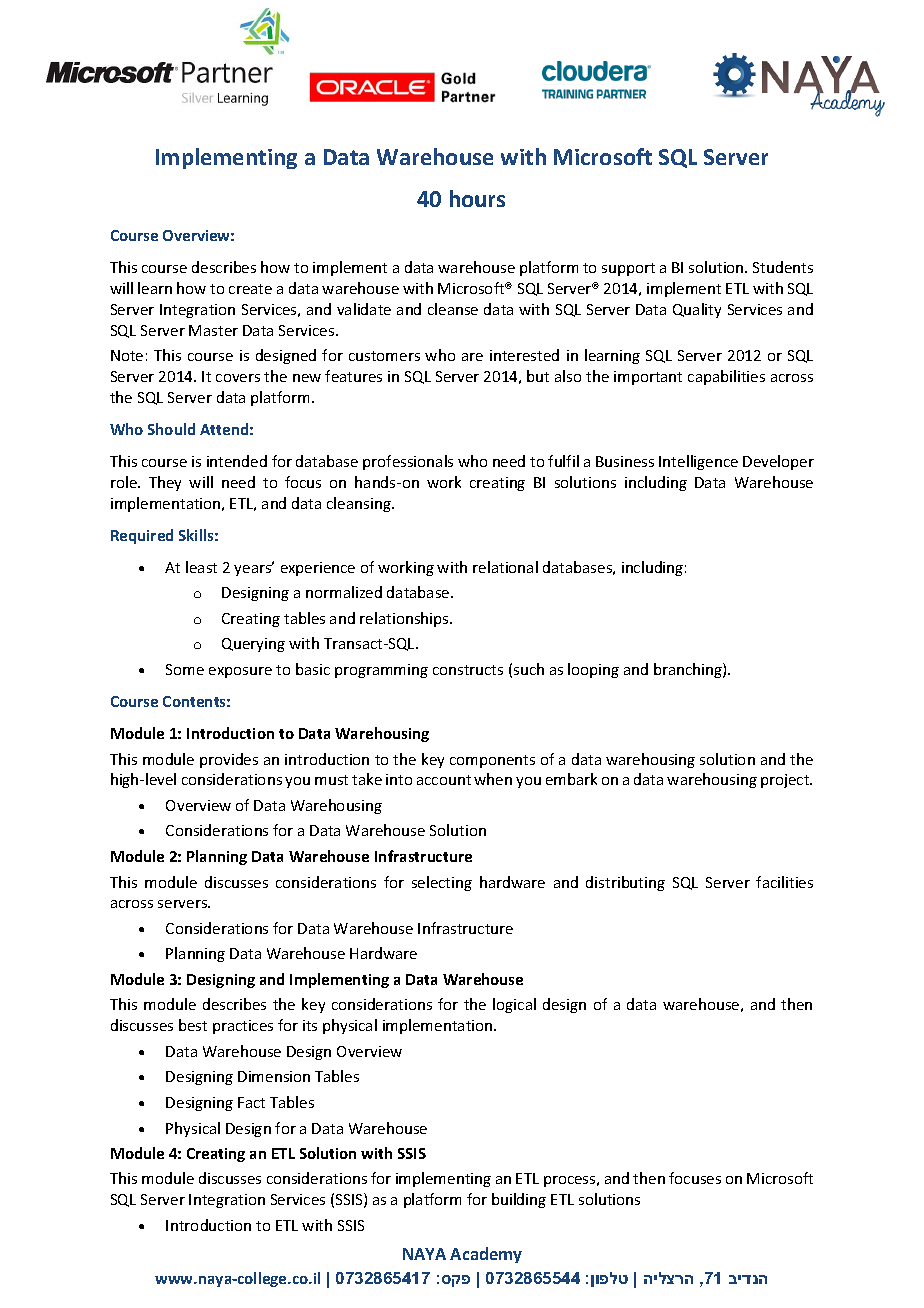 The image size is (924, 1308). I want to click on components, so click(492, 761).
